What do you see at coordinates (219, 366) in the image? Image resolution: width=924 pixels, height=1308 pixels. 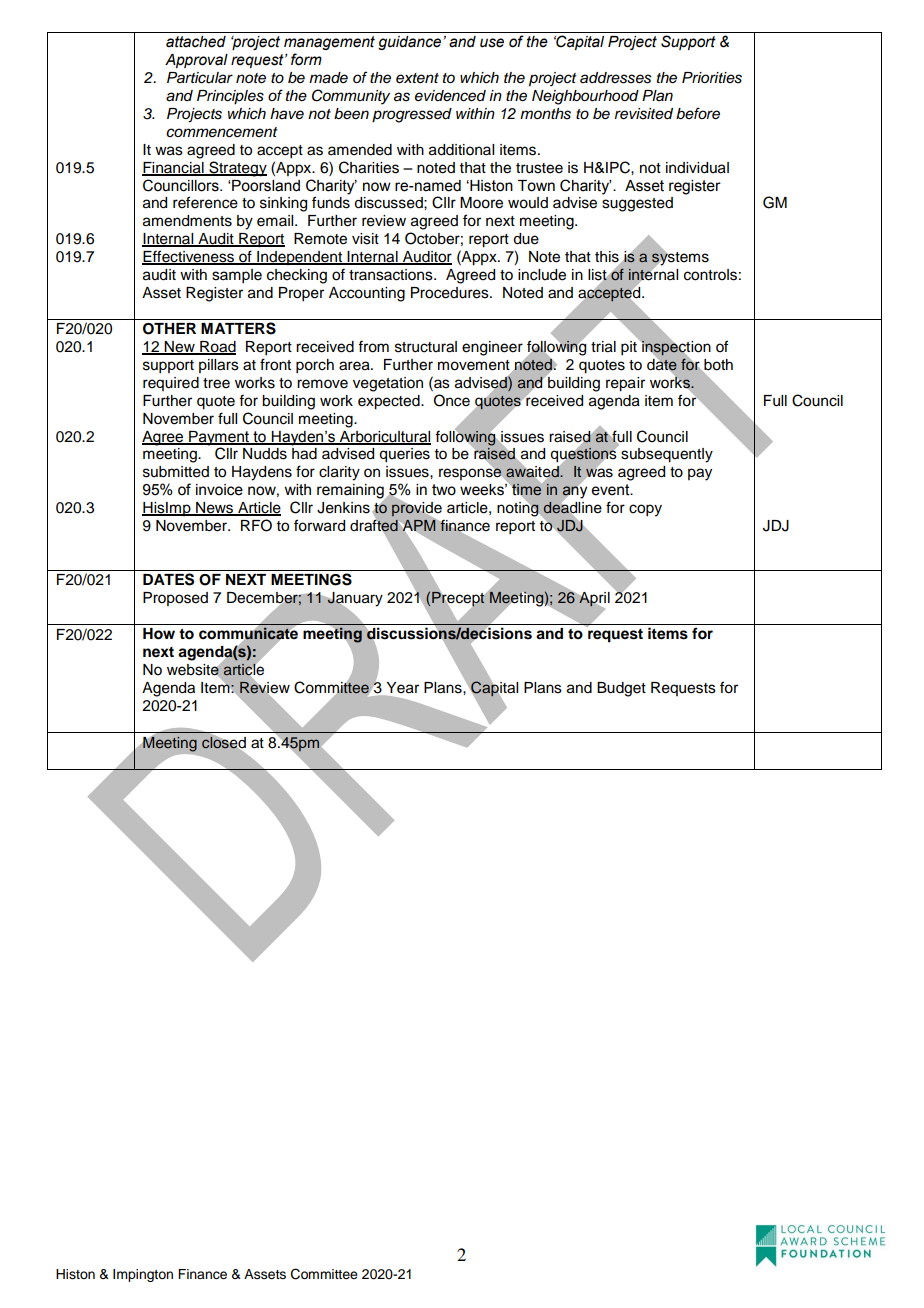 I see `pillars` at bounding box center [219, 366].
